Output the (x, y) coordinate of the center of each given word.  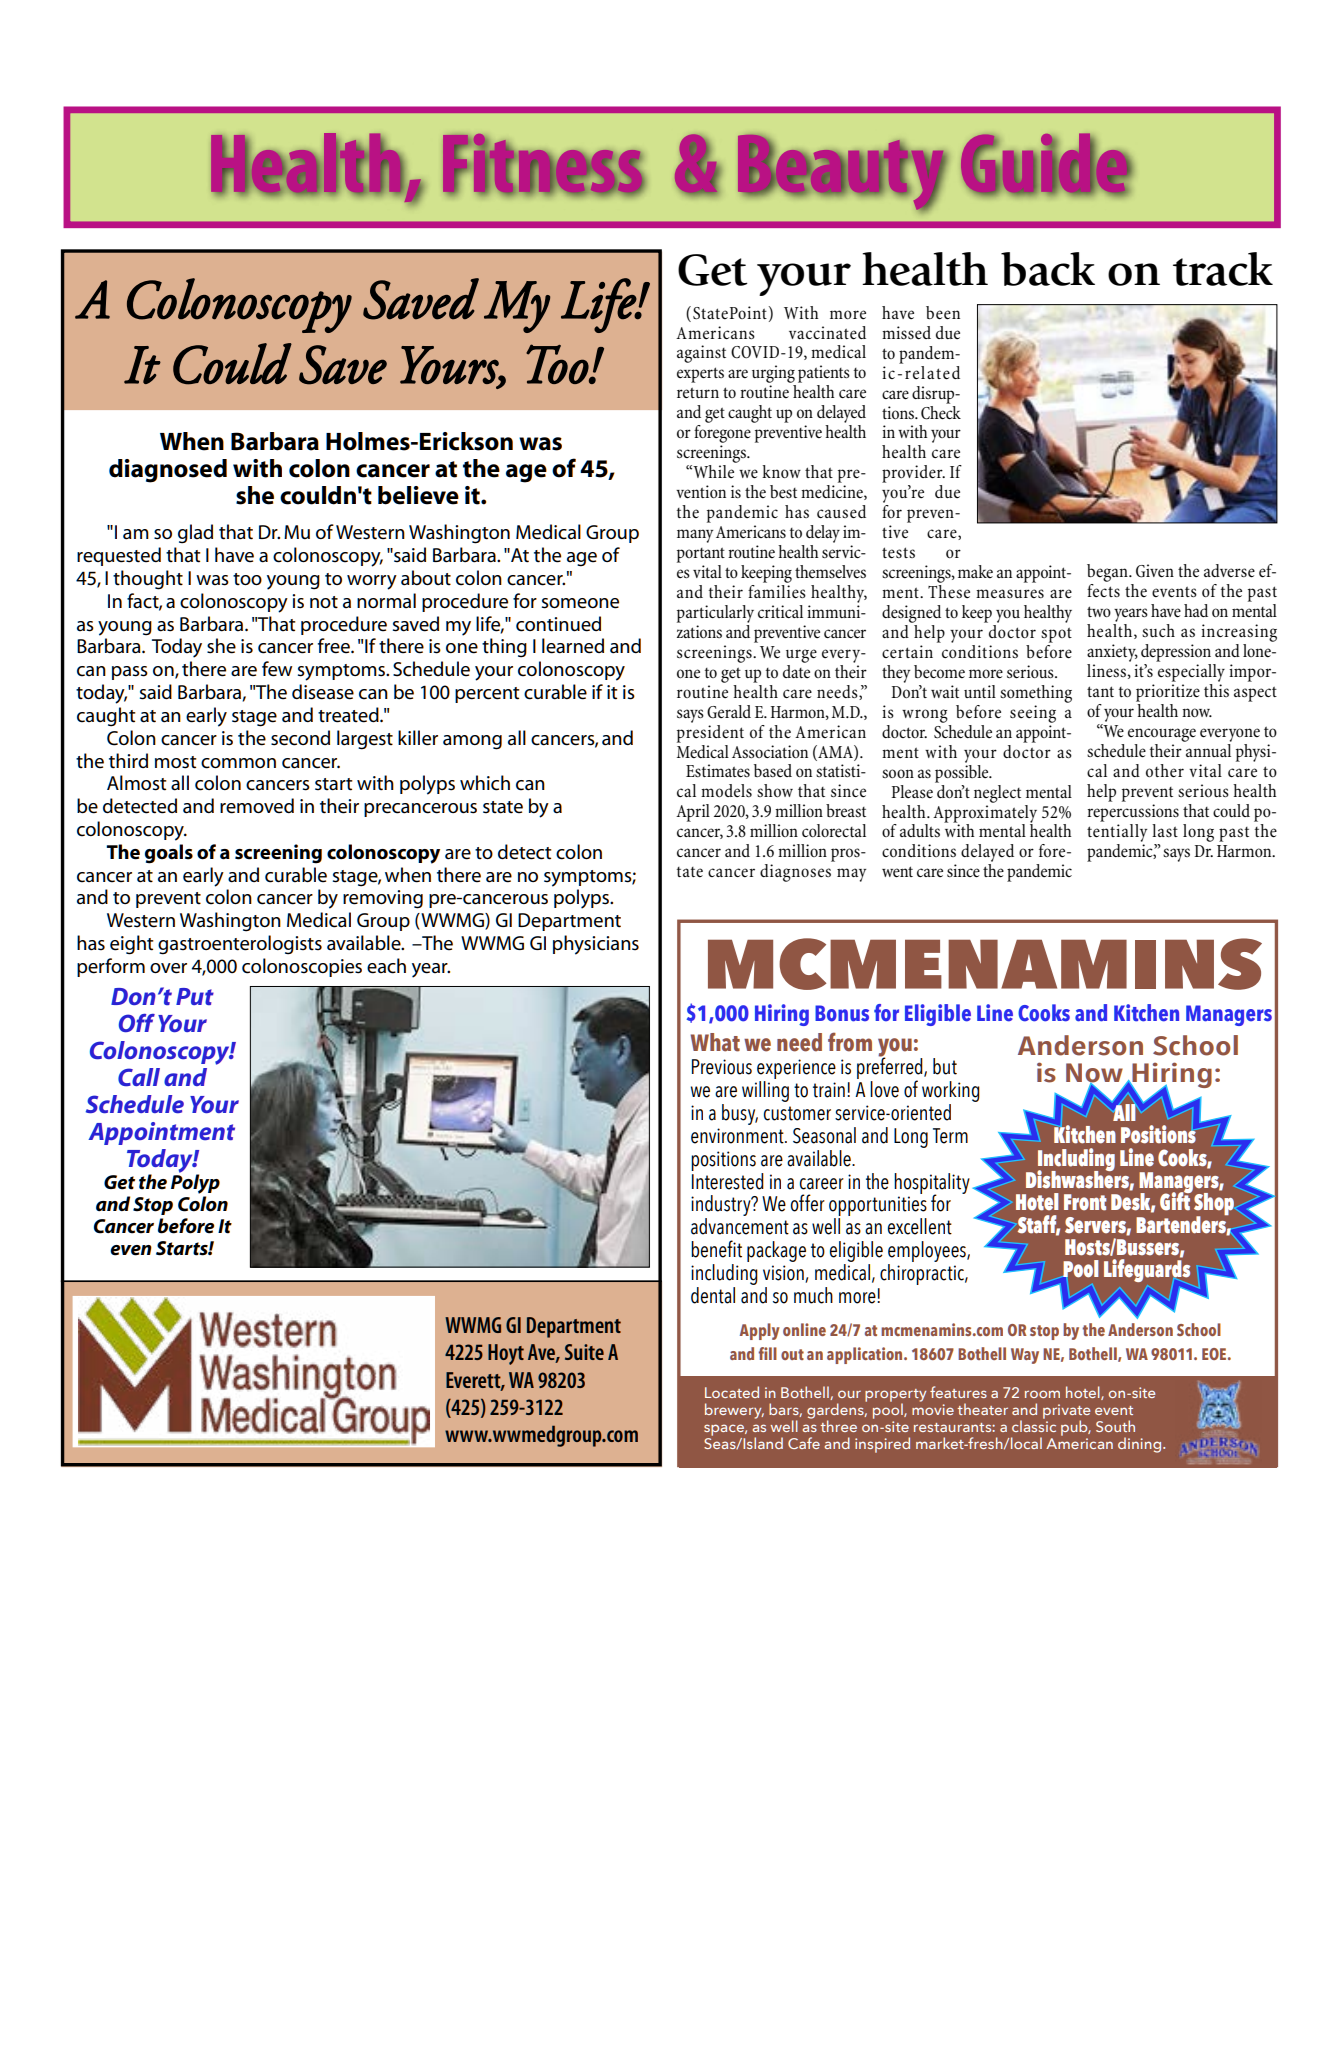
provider (913, 474)
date (796, 670)
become (939, 672)
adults (920, 830)
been (943, 313)
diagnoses (795, 873)
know (781, 471)
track (1223, 269)
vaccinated (827, 333)
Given (1155, 571)
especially (1190, 671)
